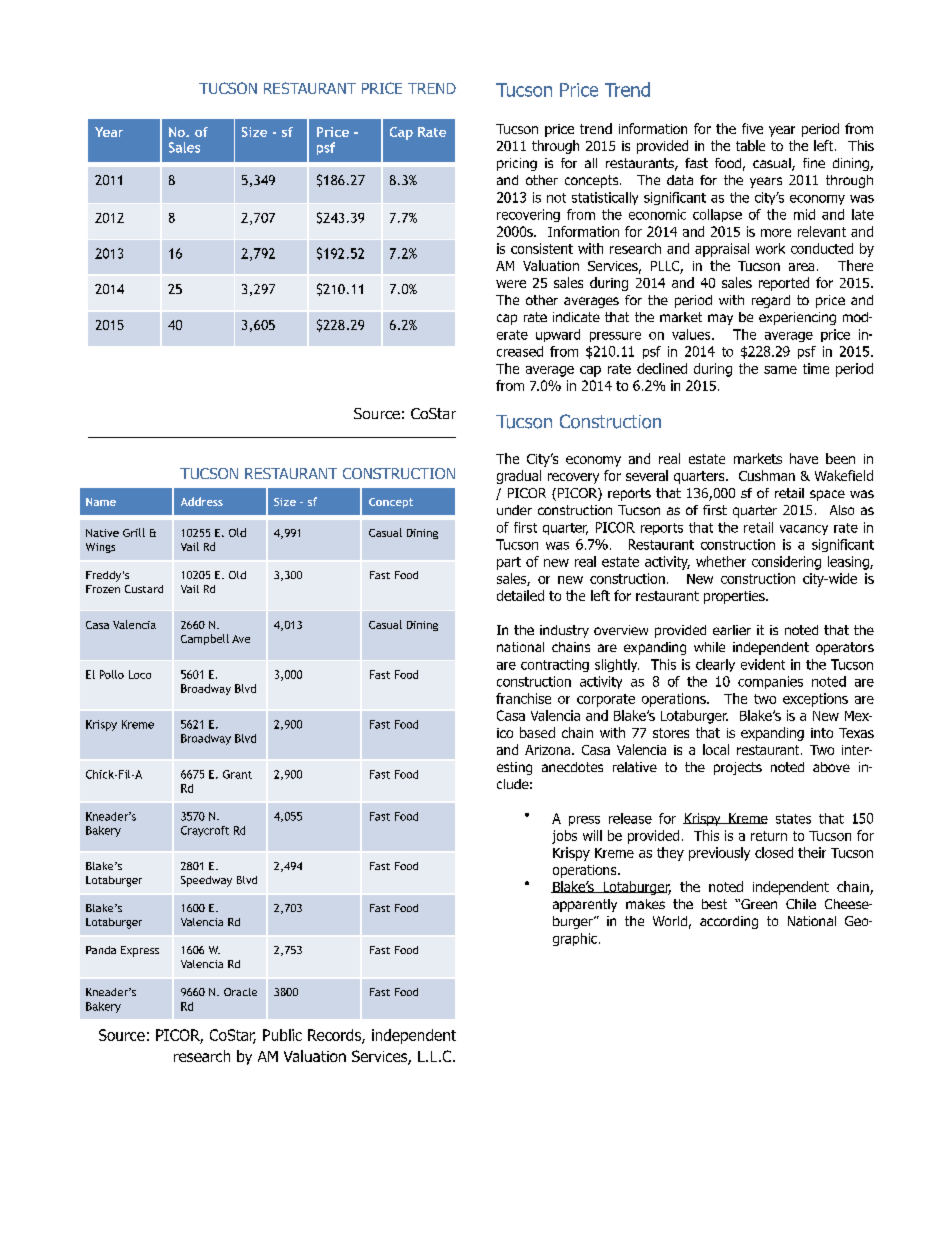 The height and width of the screenshot is (1233, 952). Describe the element at coordinates (237, 774) in the screenshot. I see `Grant` at that location.
